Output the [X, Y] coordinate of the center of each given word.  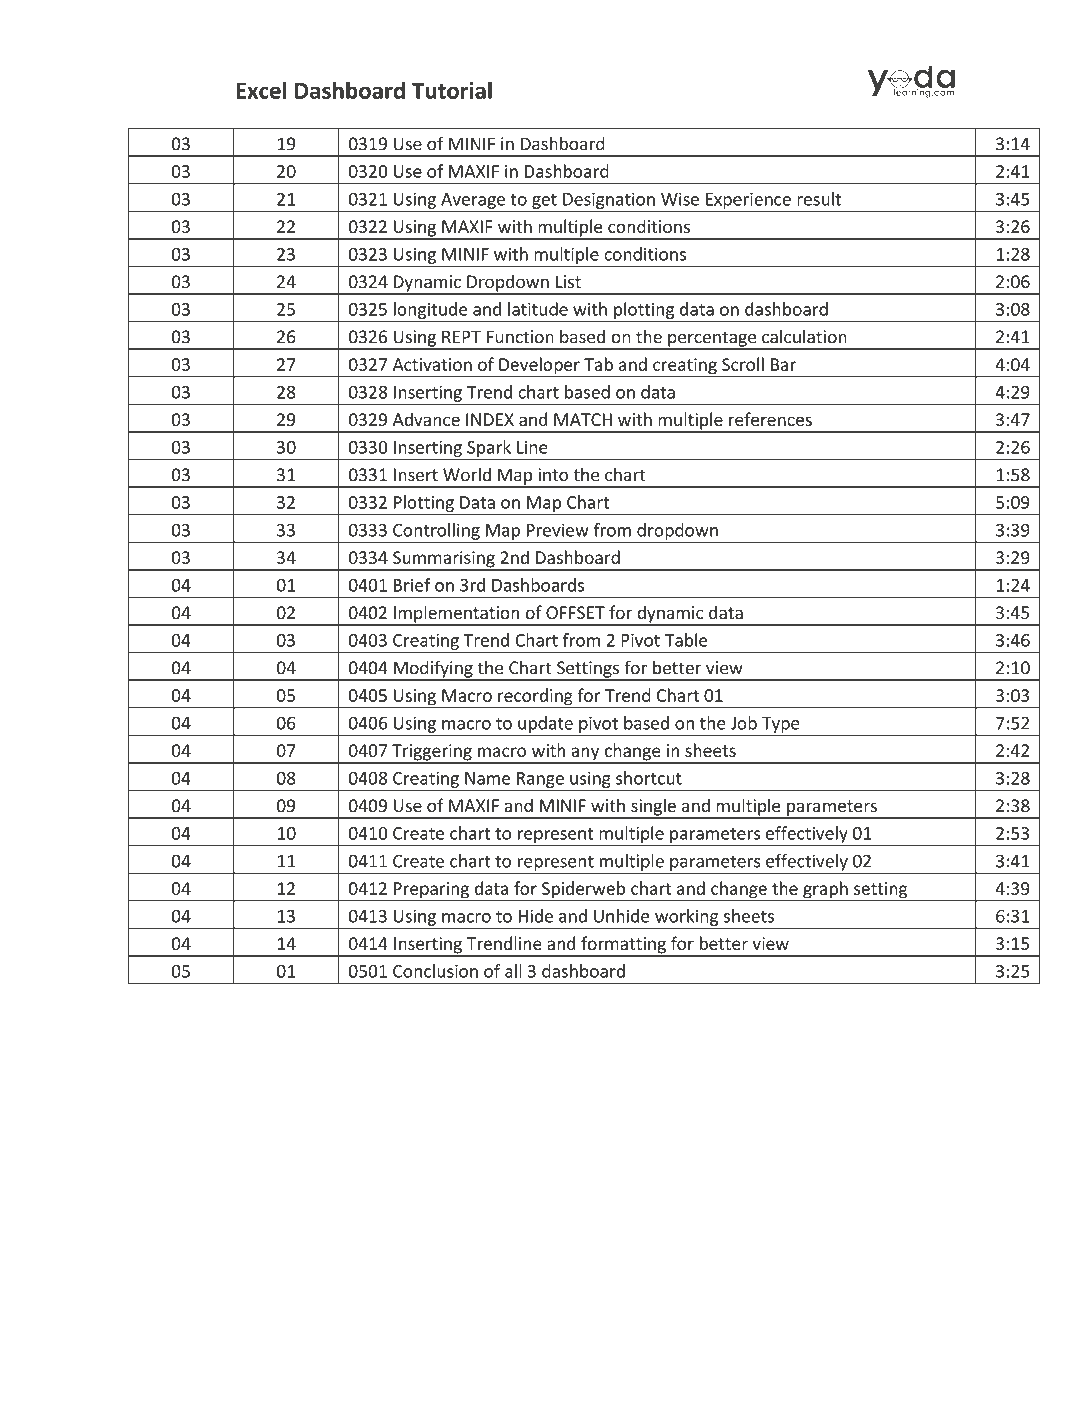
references [770, 419]
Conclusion [435, 971]
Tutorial [452, 90]
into [553, 475]
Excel [261, 90]
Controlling [436, 532]
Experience [748, 200]
